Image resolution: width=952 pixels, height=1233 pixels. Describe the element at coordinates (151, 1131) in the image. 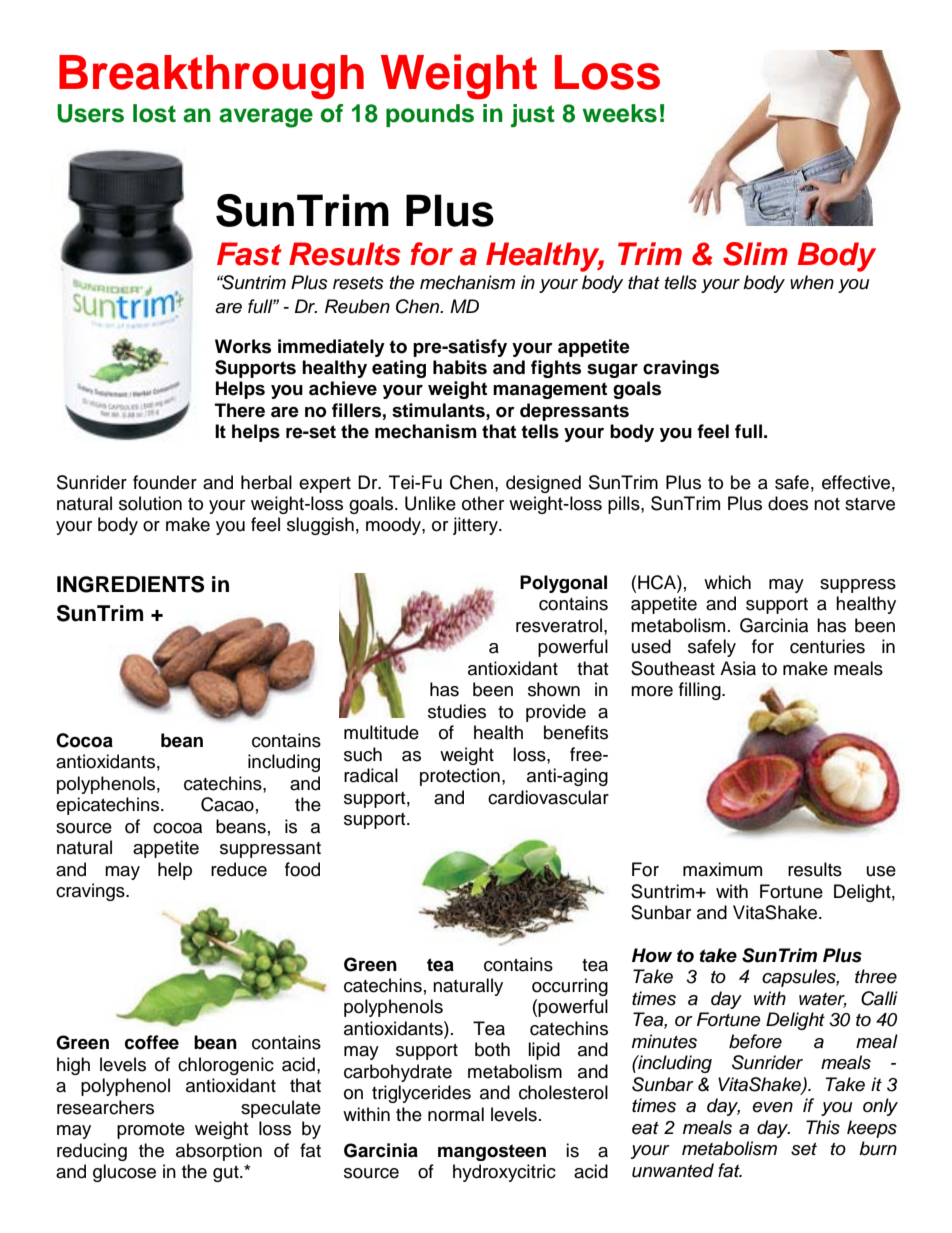

I see `promote` at that location.
